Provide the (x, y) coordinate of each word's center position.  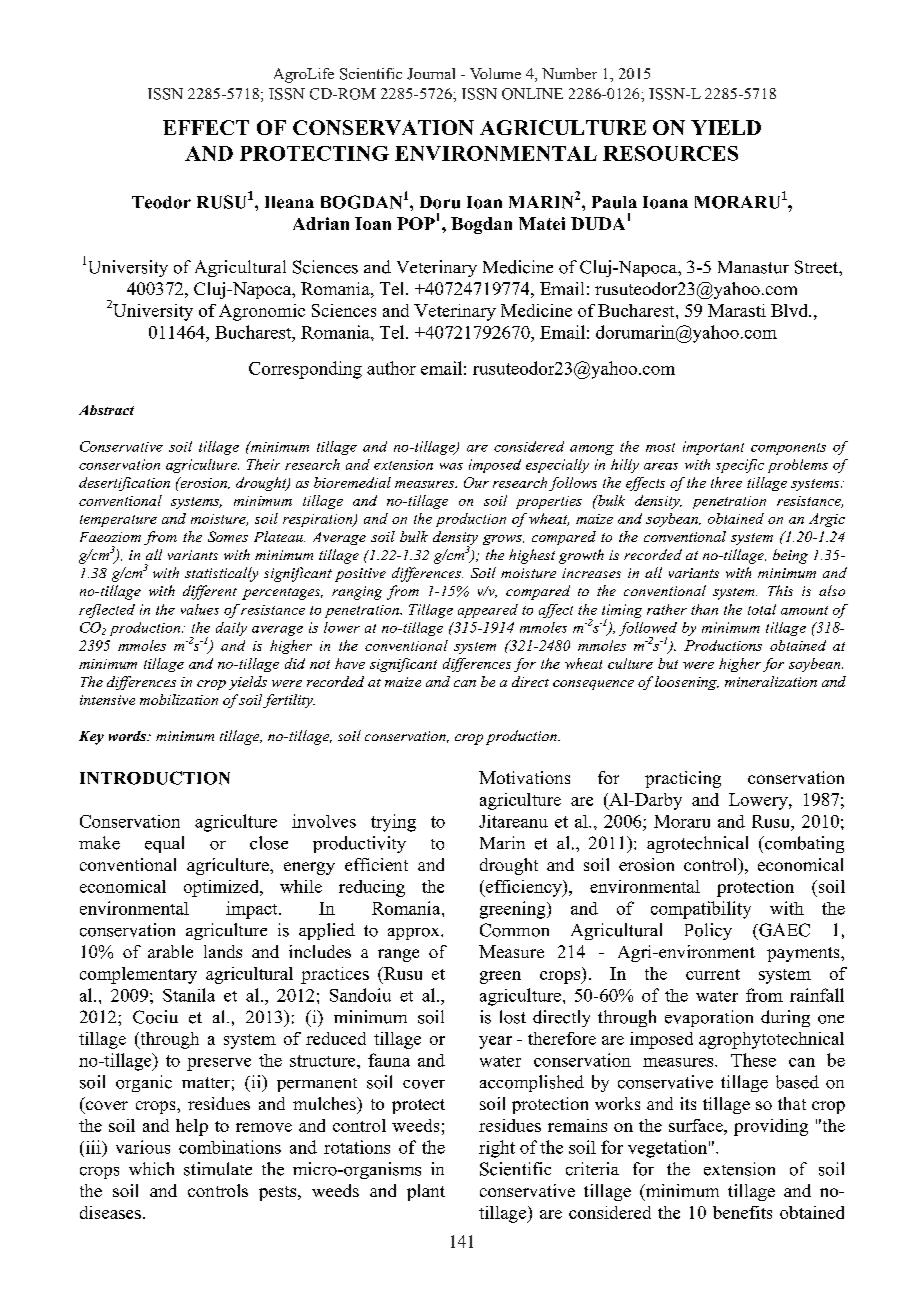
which (151, 1169)
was (451, 466)
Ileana (289, 202)
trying (393, 823)
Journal (431, 74)
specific (740, 466)
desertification (124, 484)
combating (803, 844)
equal (164, 844)
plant (426, 1192)
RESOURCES (670, 153)
